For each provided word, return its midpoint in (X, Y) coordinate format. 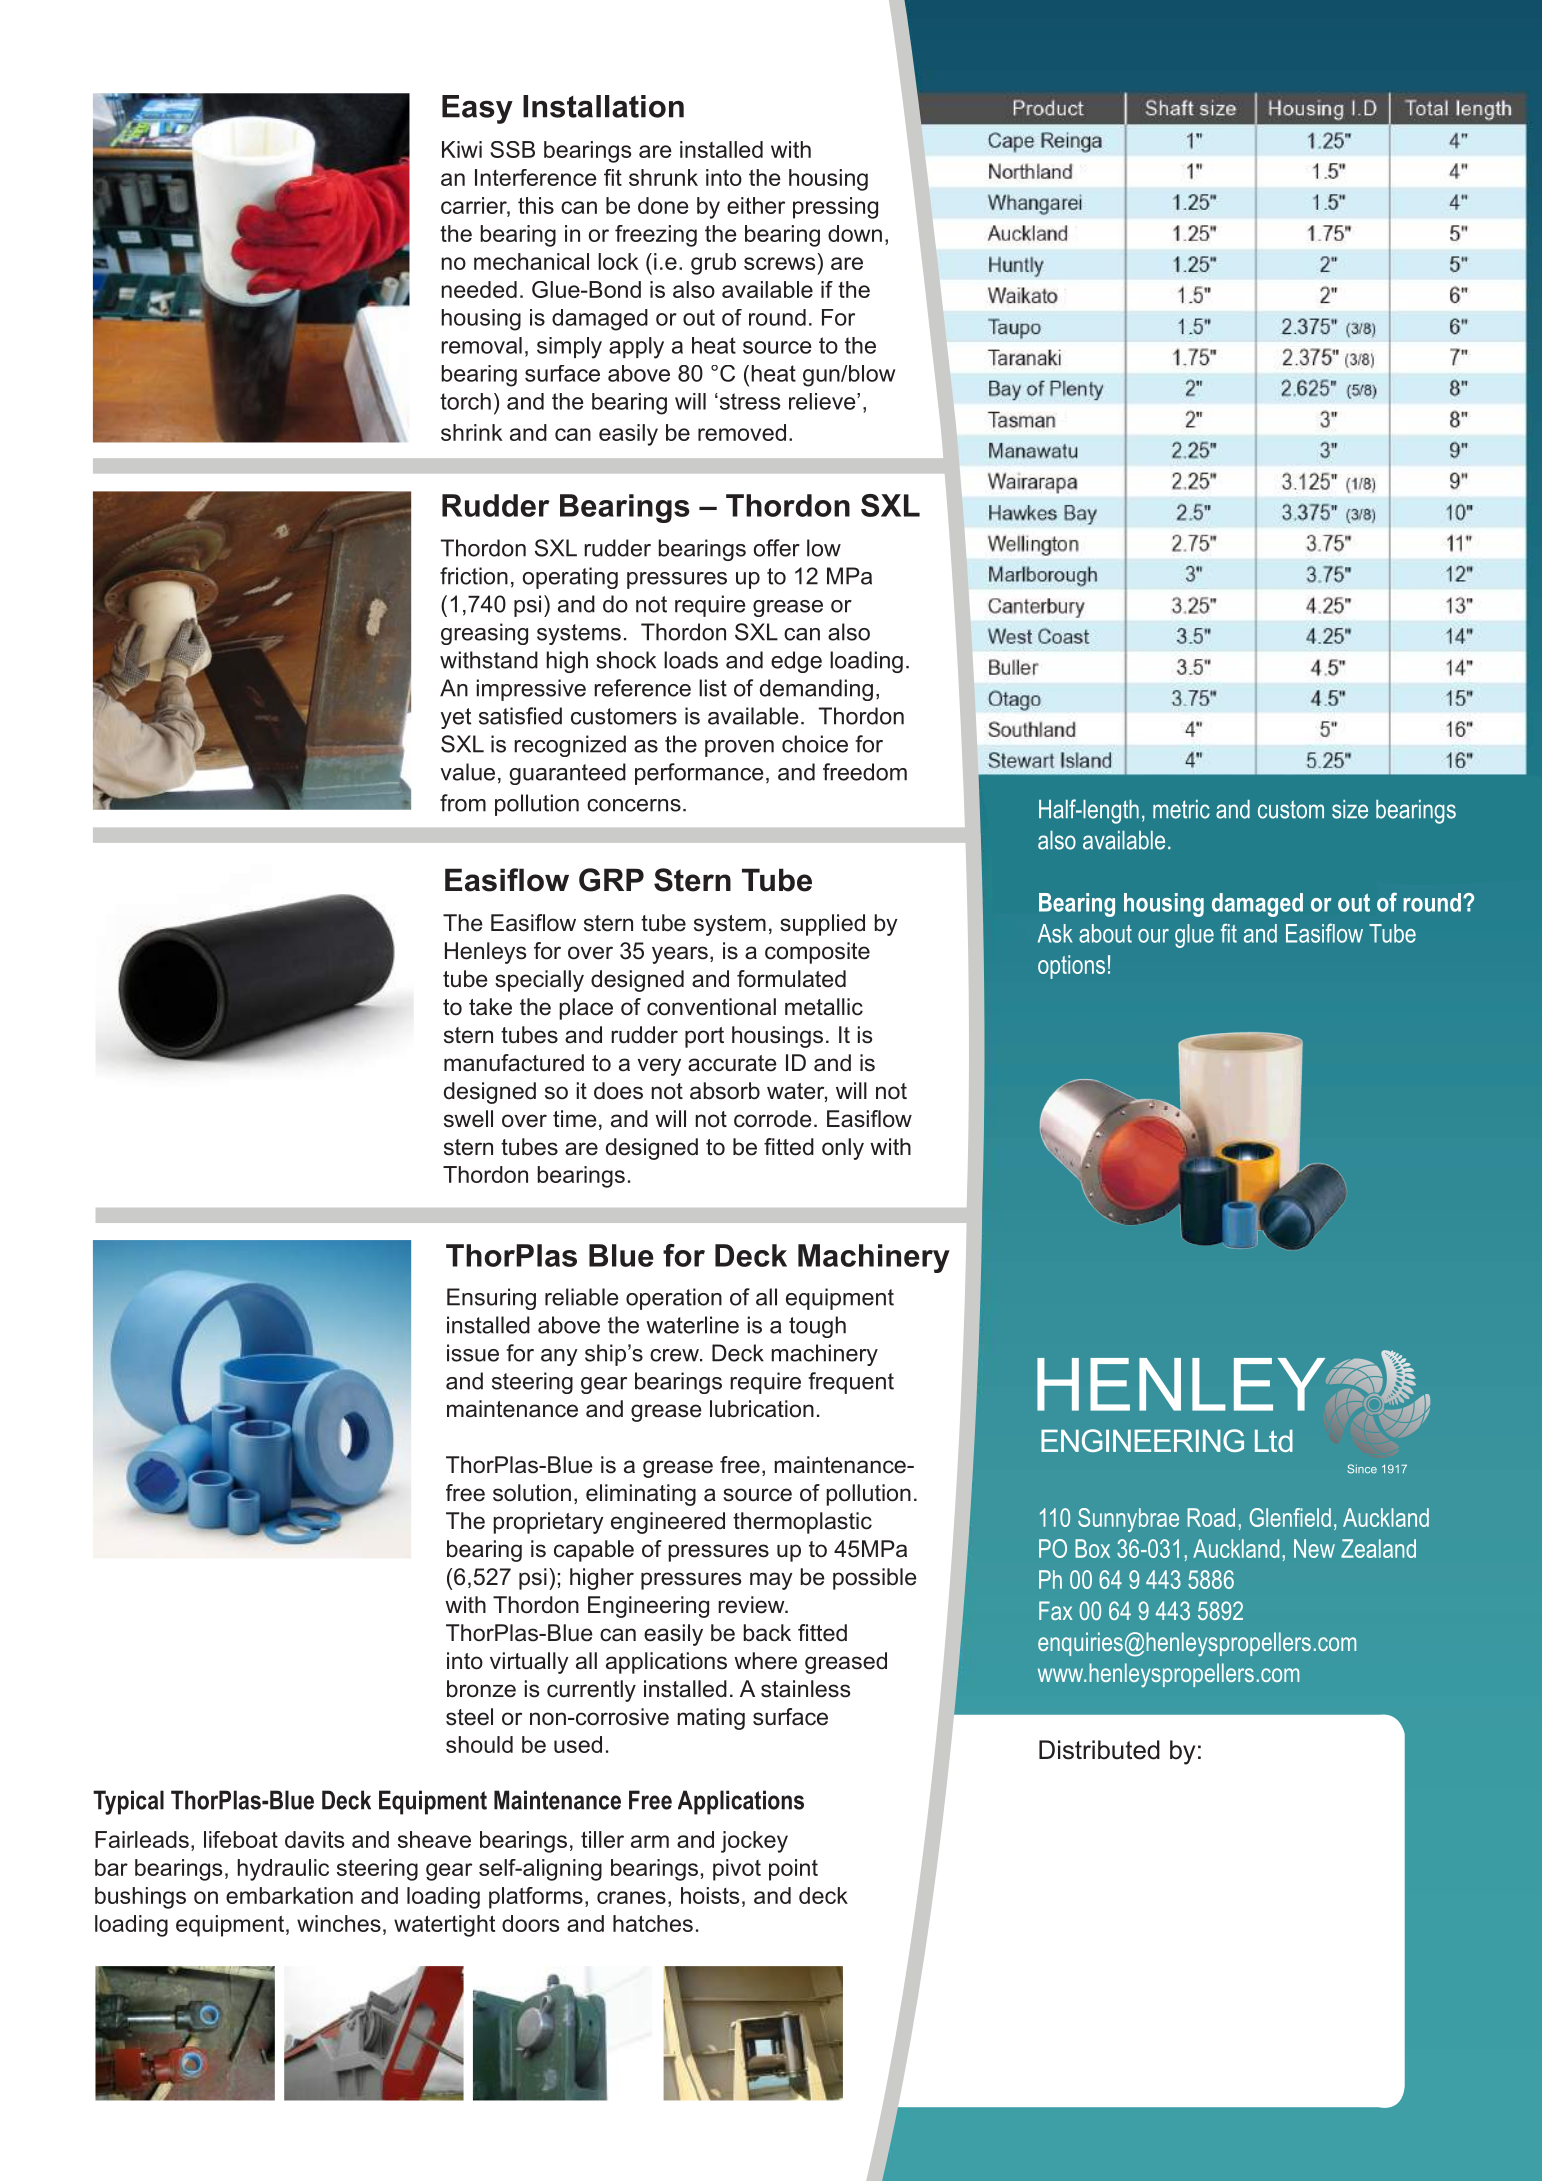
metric (1181, 809)
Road (1211, 1517)
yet (456, 718)
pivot (737, 1870)
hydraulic (283, 1870)
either (756, 205)
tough (817, 1327)
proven (739, 748)
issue (473, 1353)
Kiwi (462, 149)
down (855, 233)
